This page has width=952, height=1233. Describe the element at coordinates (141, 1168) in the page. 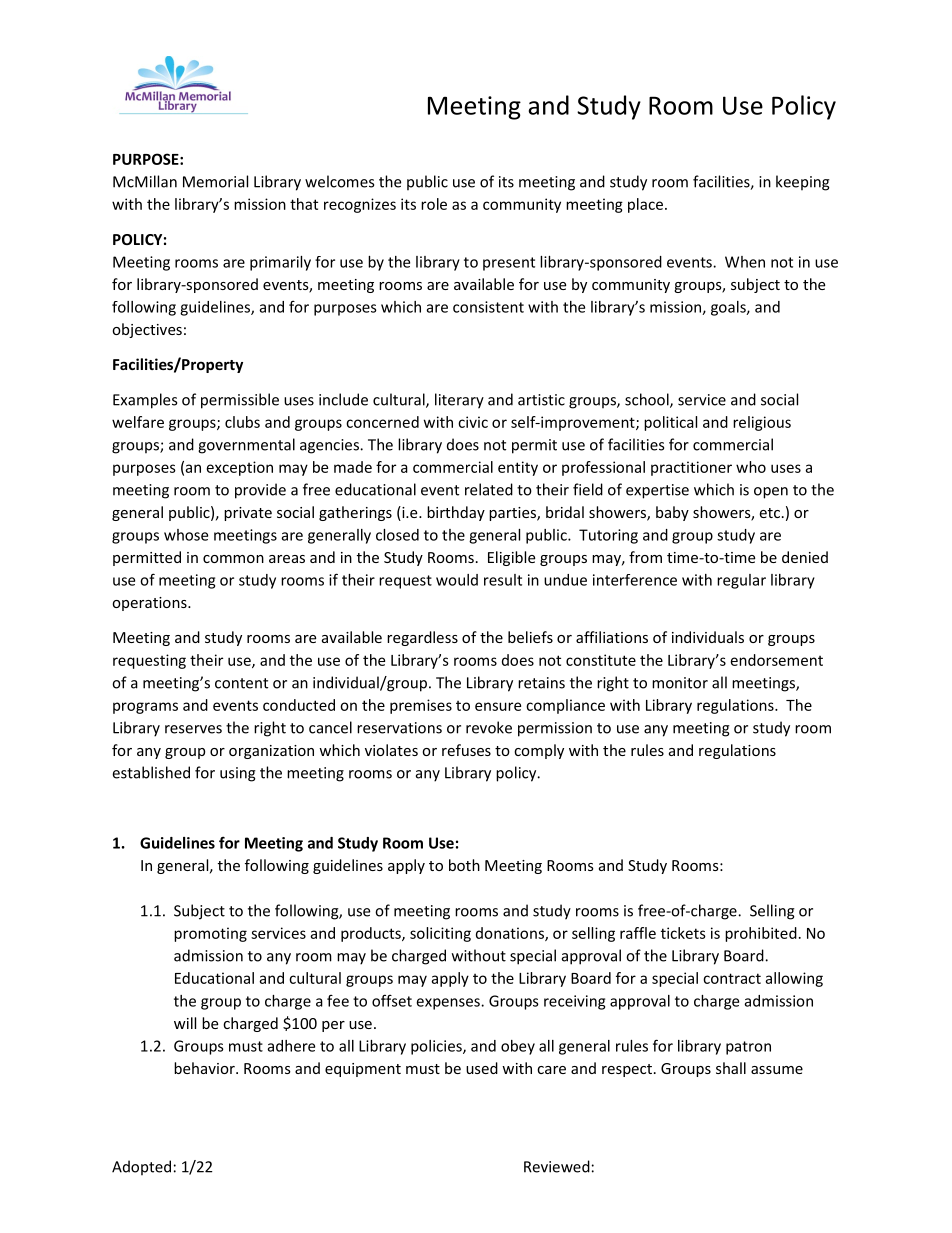

I see `Adopted` at that location.
